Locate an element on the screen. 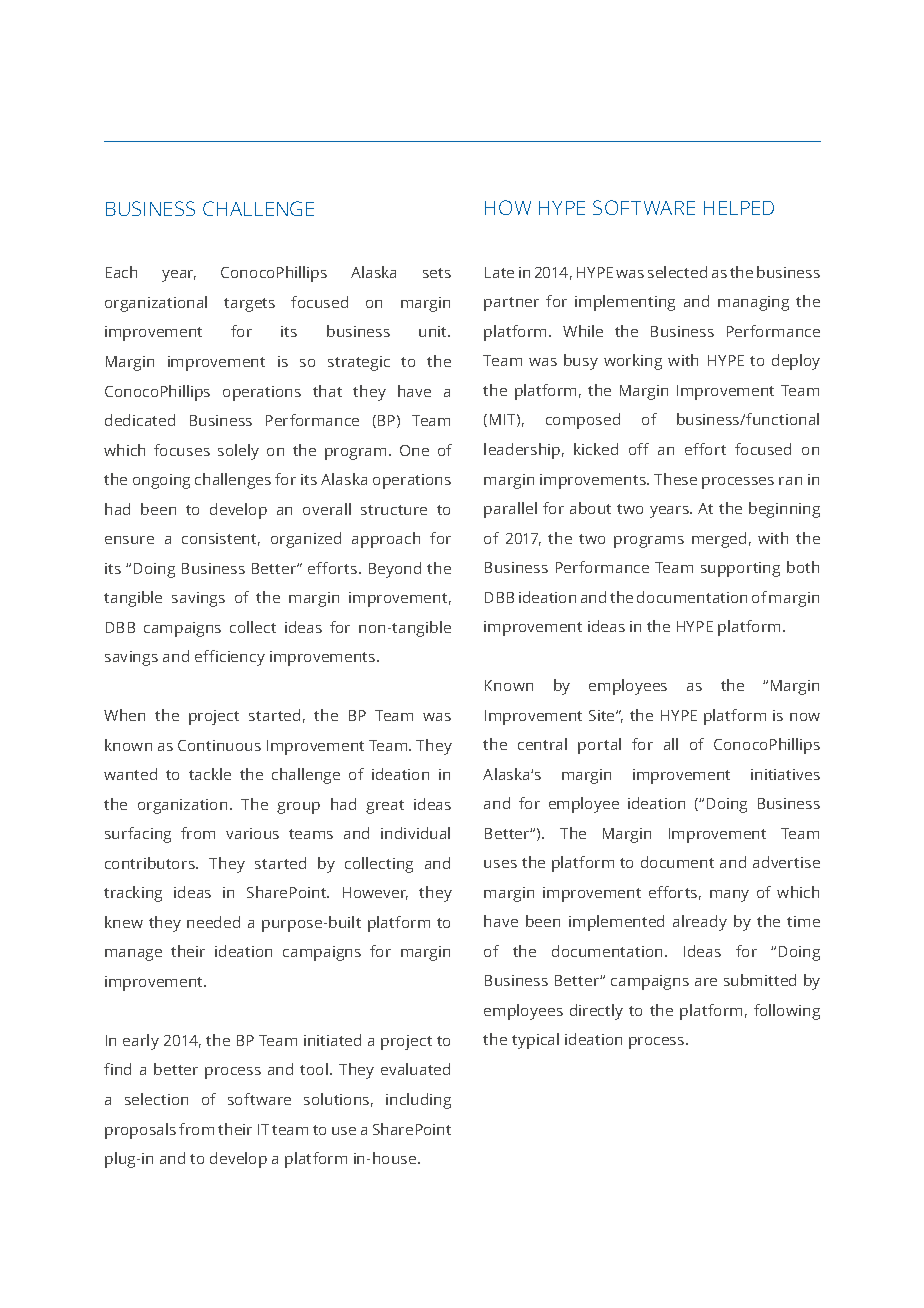 This screenshot has width=924, height=1308. sets is located at coordinates (437, 273).
